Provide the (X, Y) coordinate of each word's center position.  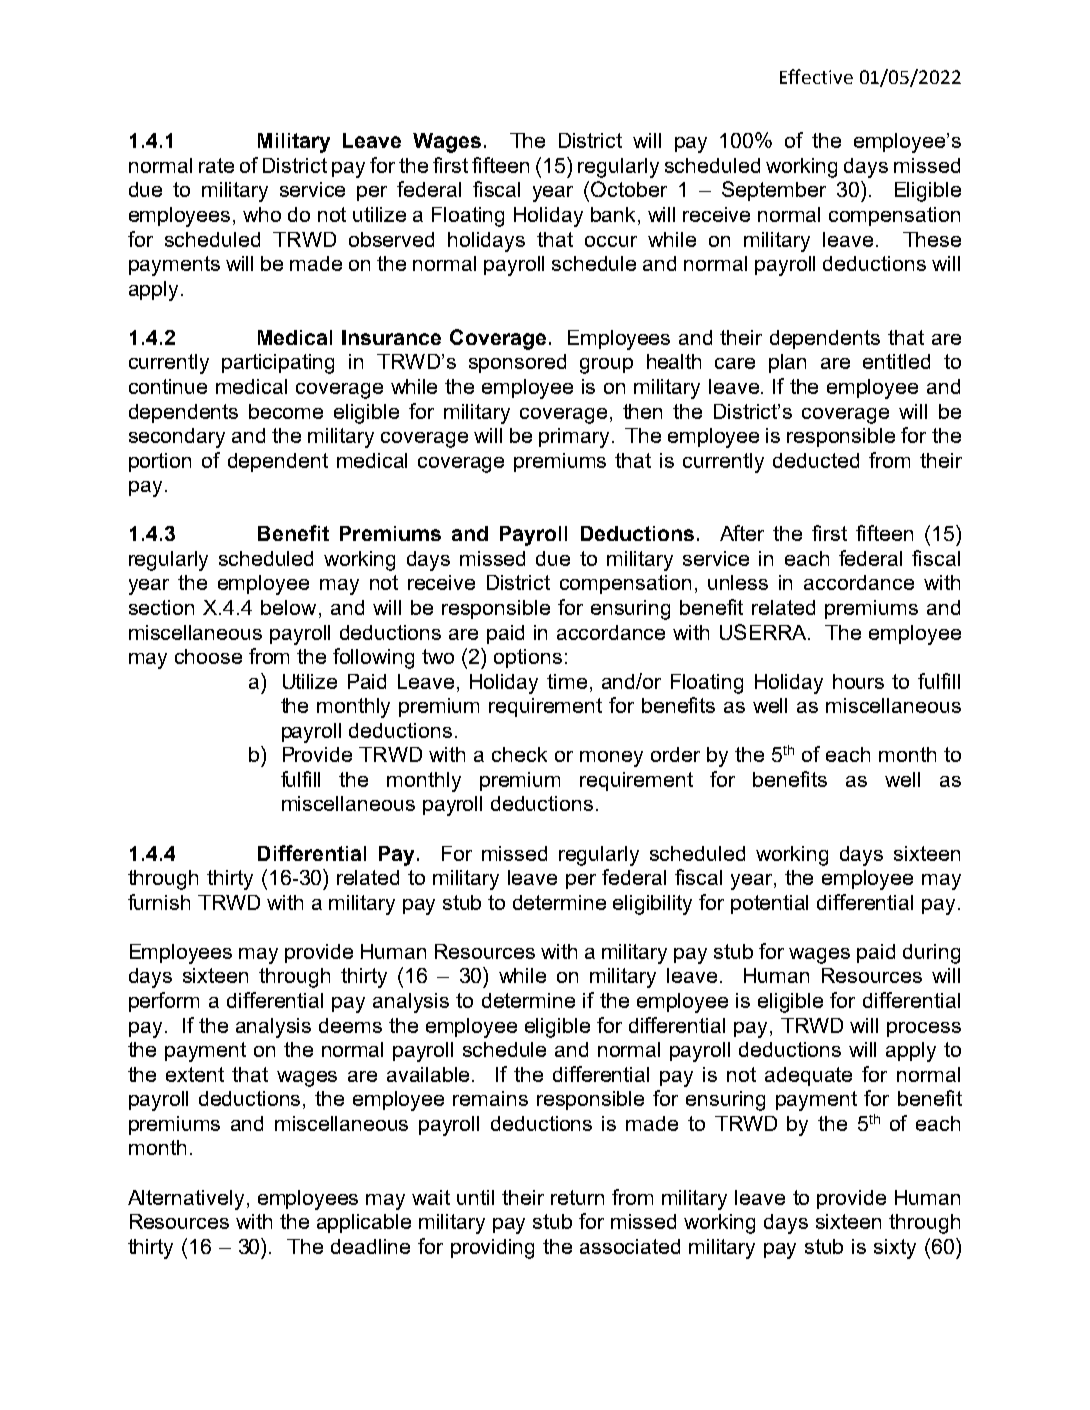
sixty (895, 1249)
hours (858, 681)
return (577, 1197)
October (629, 189)
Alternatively (186, 1200)
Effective (816, 76)
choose (208, 656)
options (528, 658)
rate (216, 165)
